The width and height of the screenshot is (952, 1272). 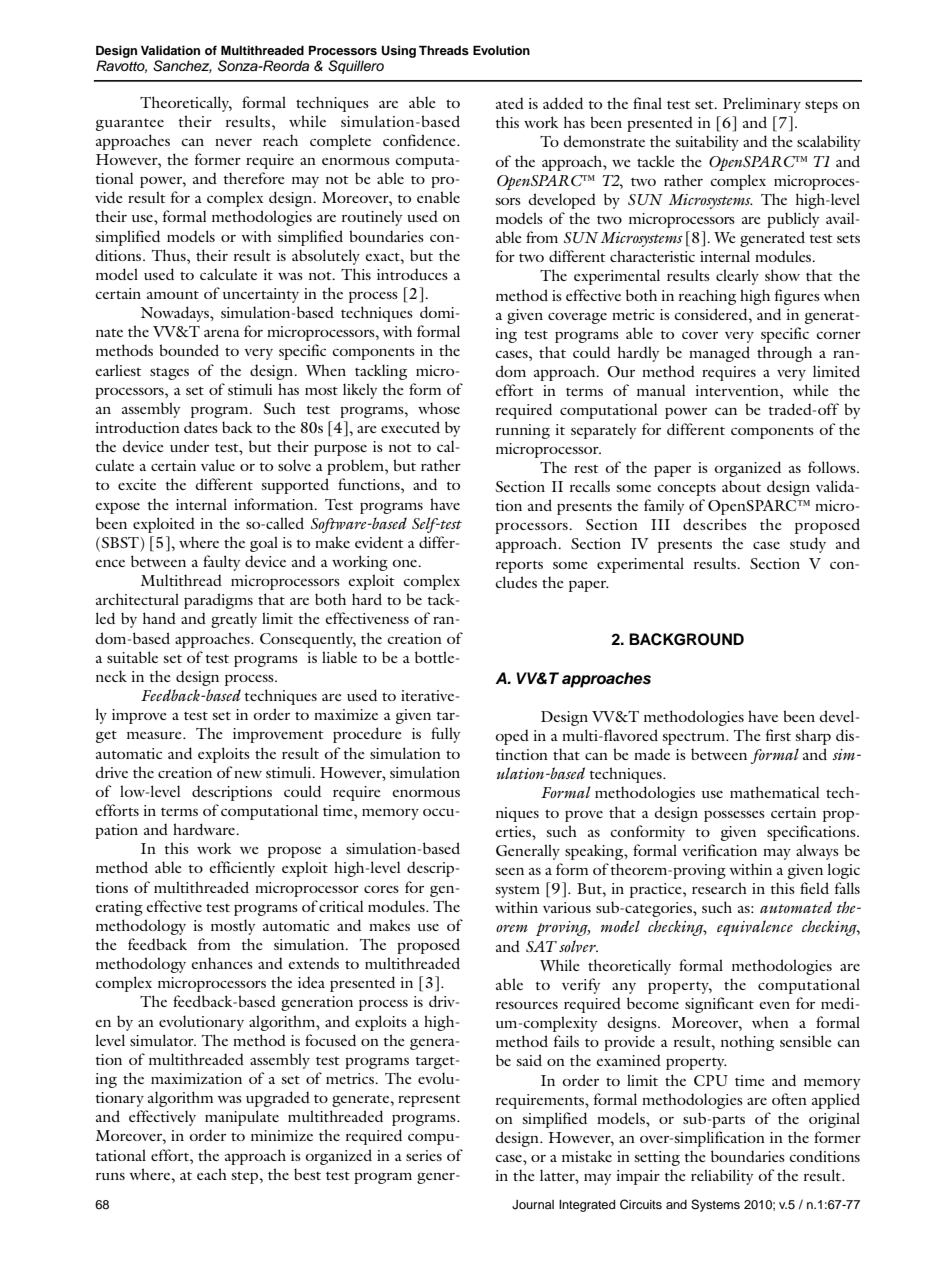 What do you see at coordinates (762, 105) in the screenshot?
I see `Preliminary` at bounding box center [762, 105].
